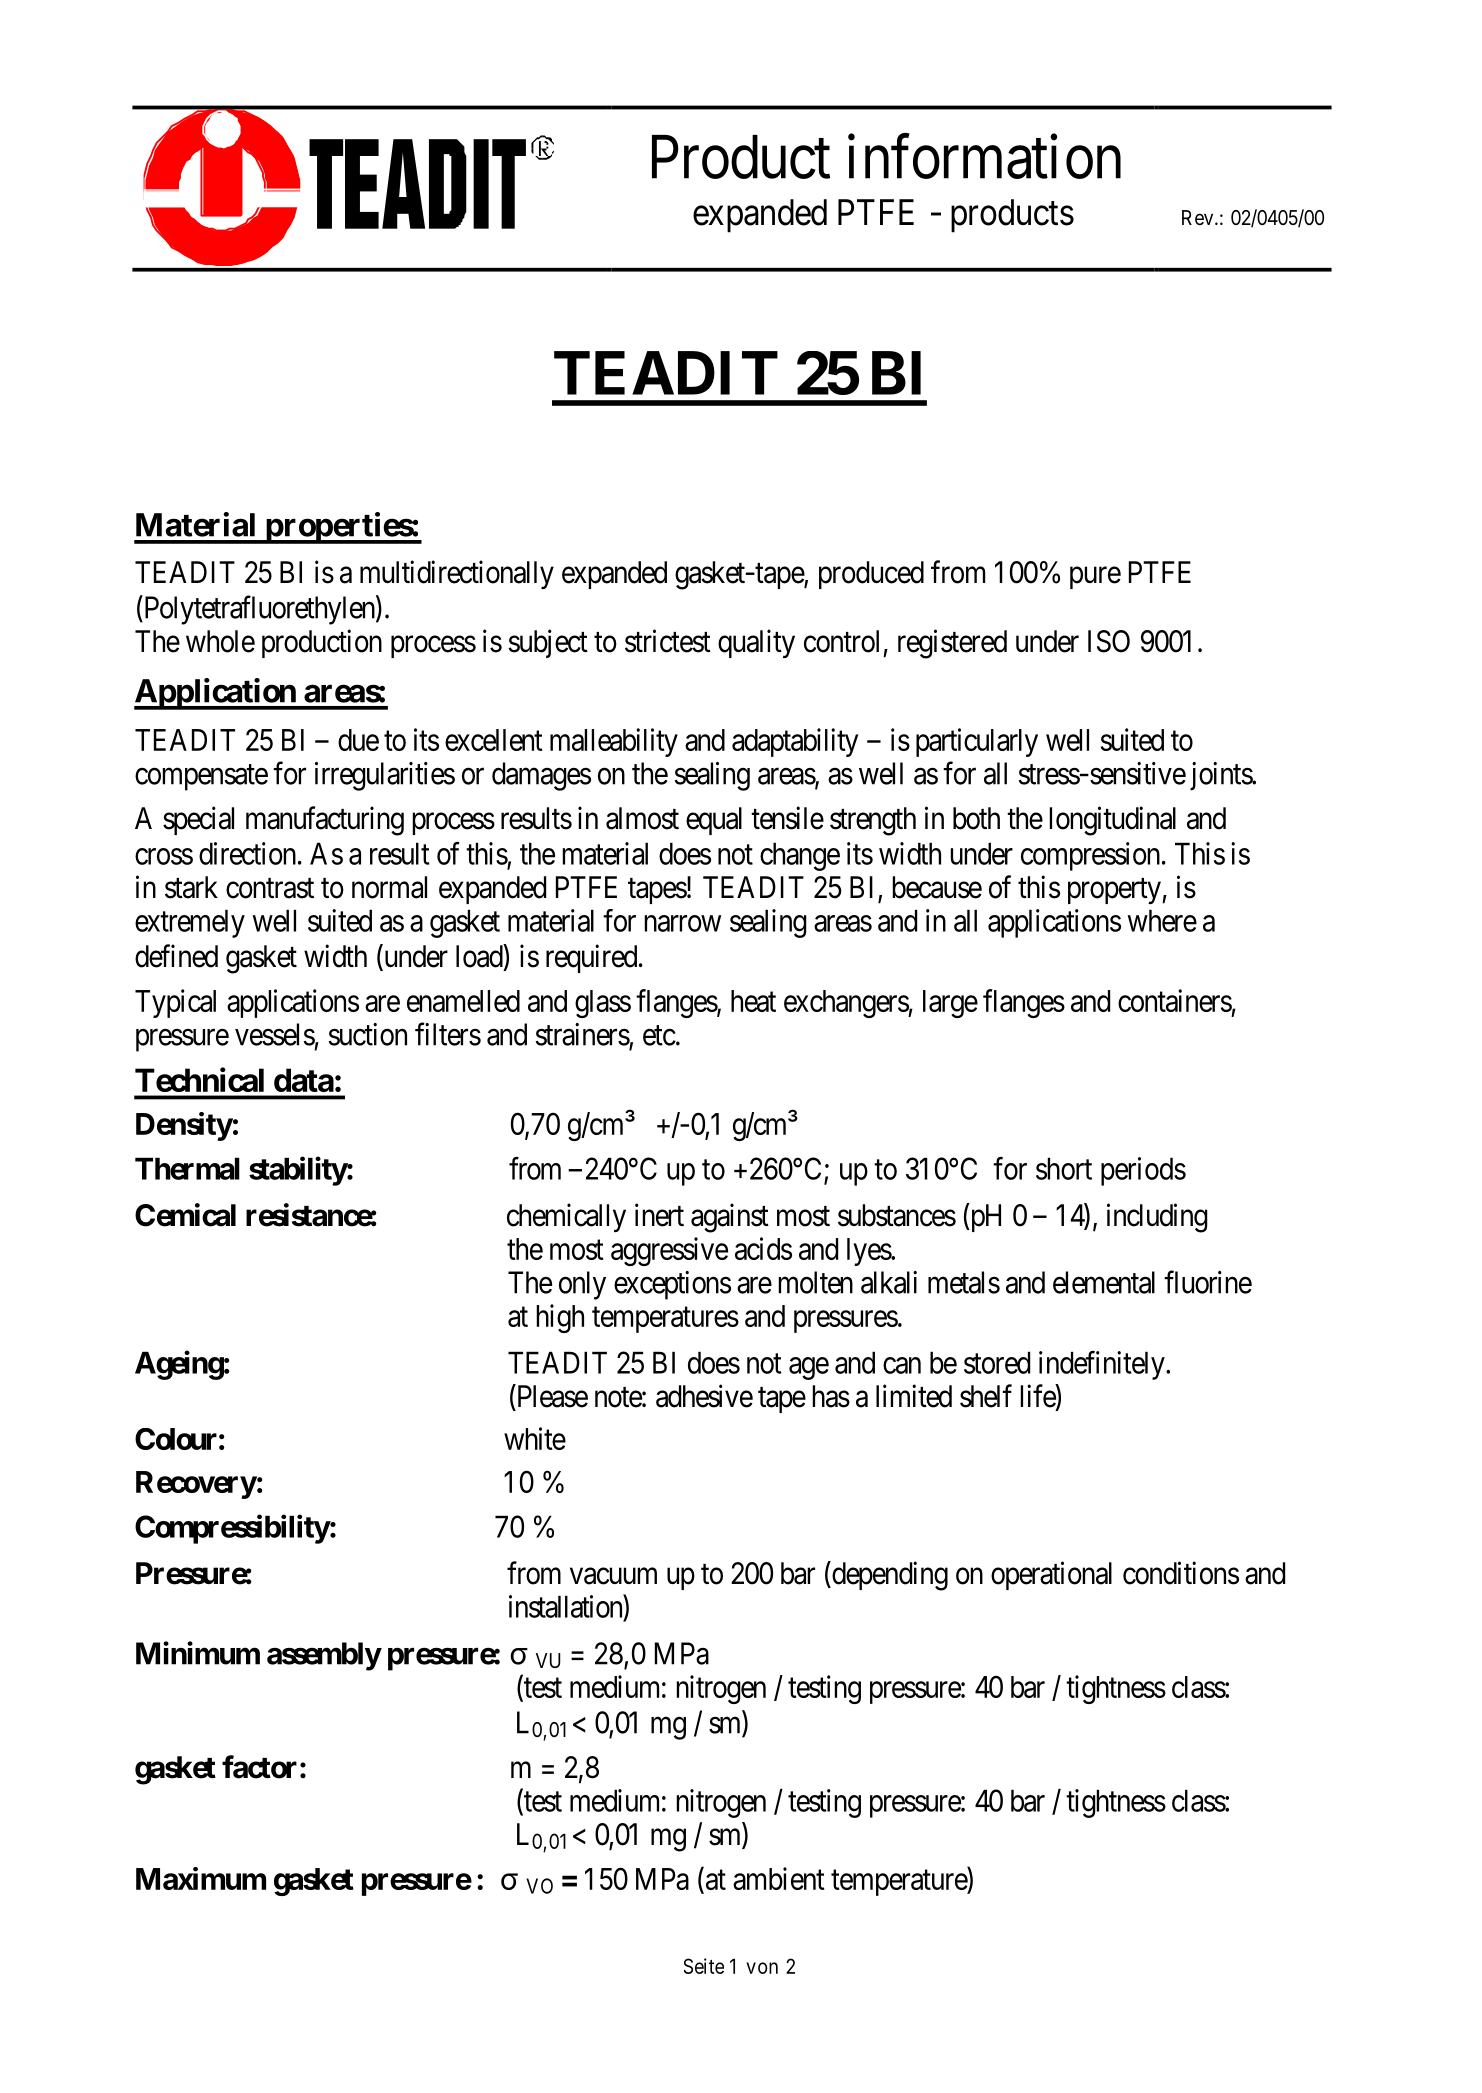 Image resolution: width=1482 pixels, height=2093 pixels. Describe the element at coordinates (1199, 217) in the image. I see `Rev` at that location.
